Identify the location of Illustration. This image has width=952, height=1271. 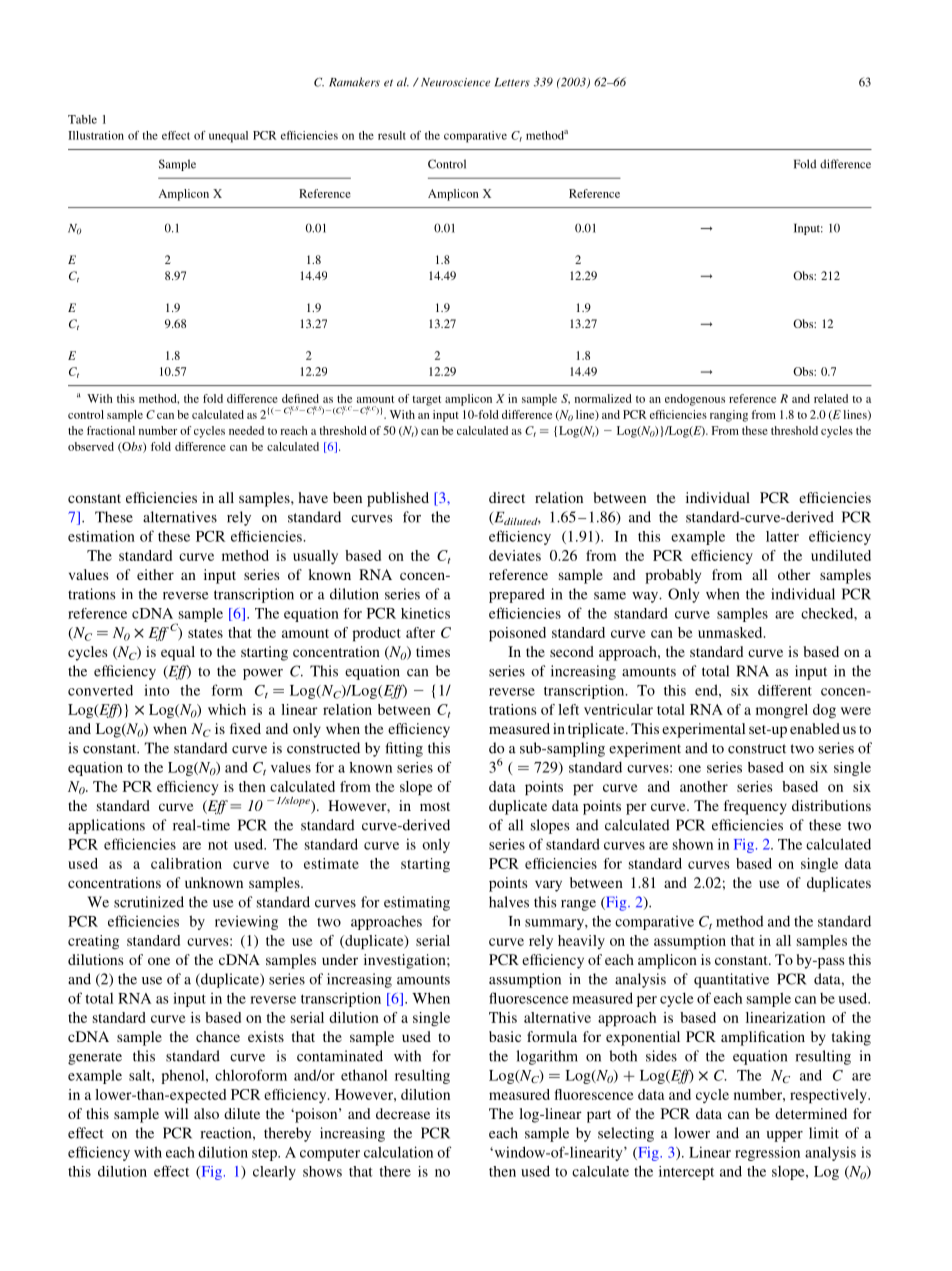
(96, 135).
